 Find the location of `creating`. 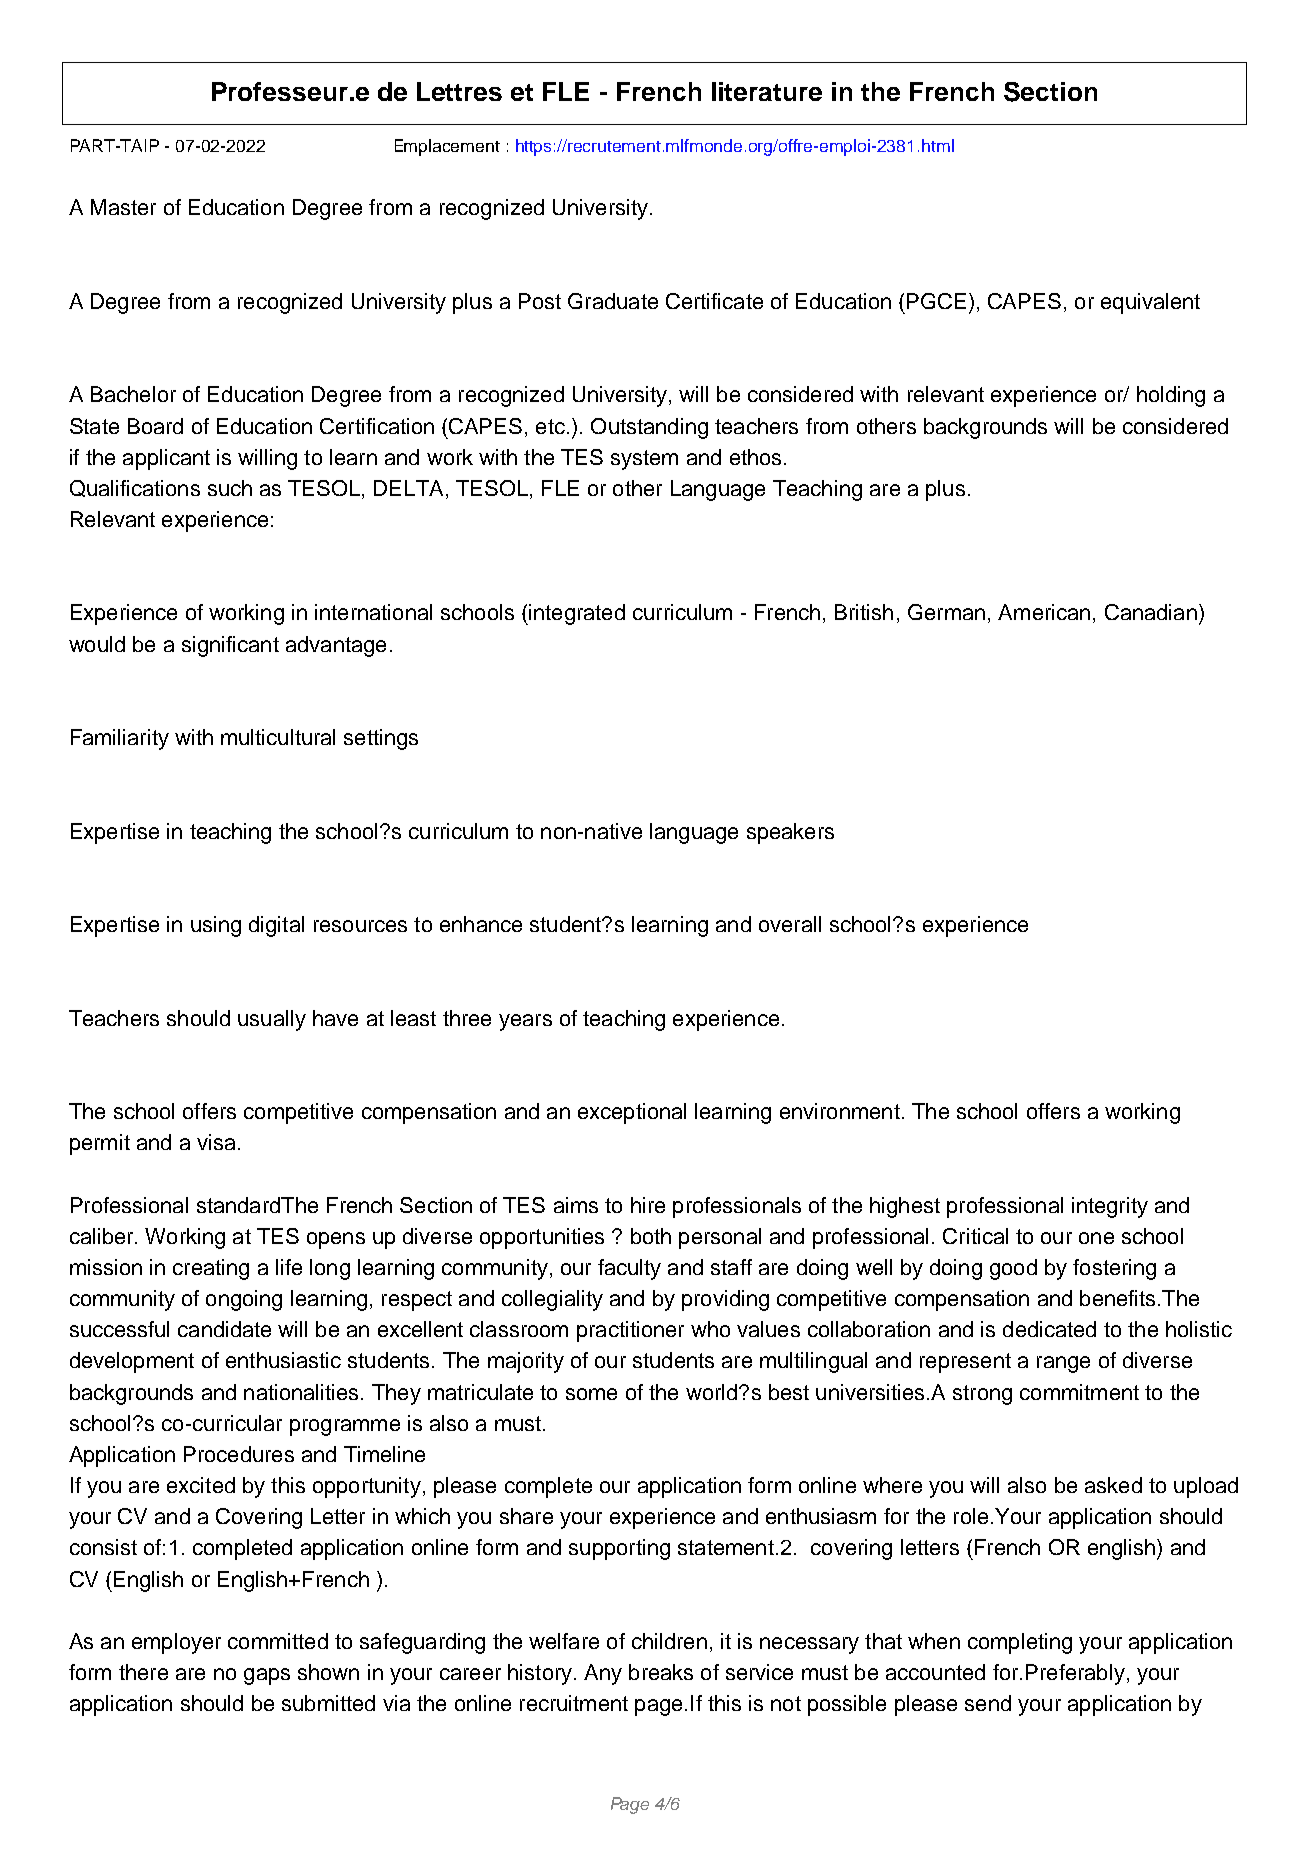

creating is located at coordinates (211, 1269).
